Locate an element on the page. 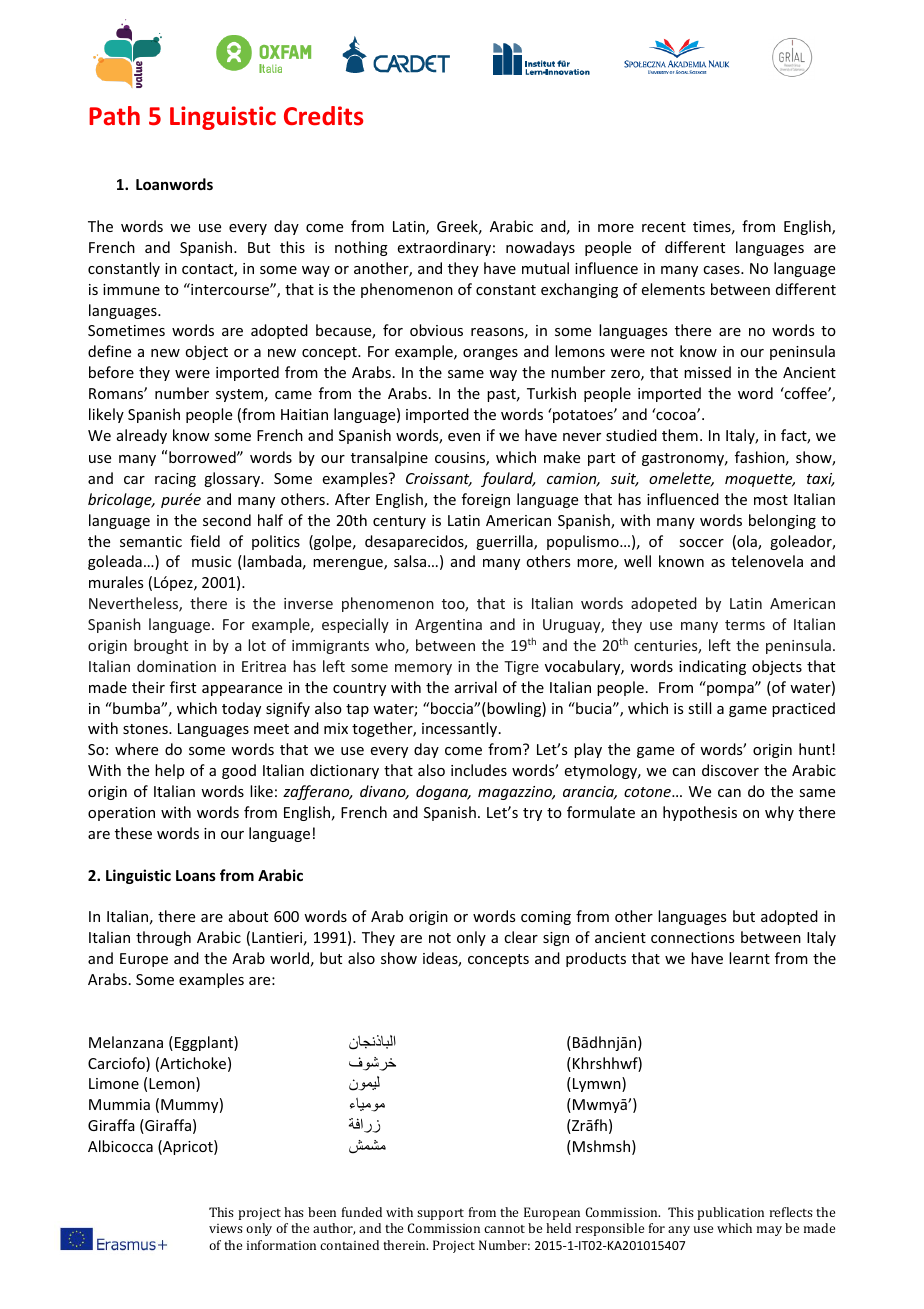 Image resolution: width=924 pixels, height=1309 pixels. Path is located at coordinates (114, 115).
